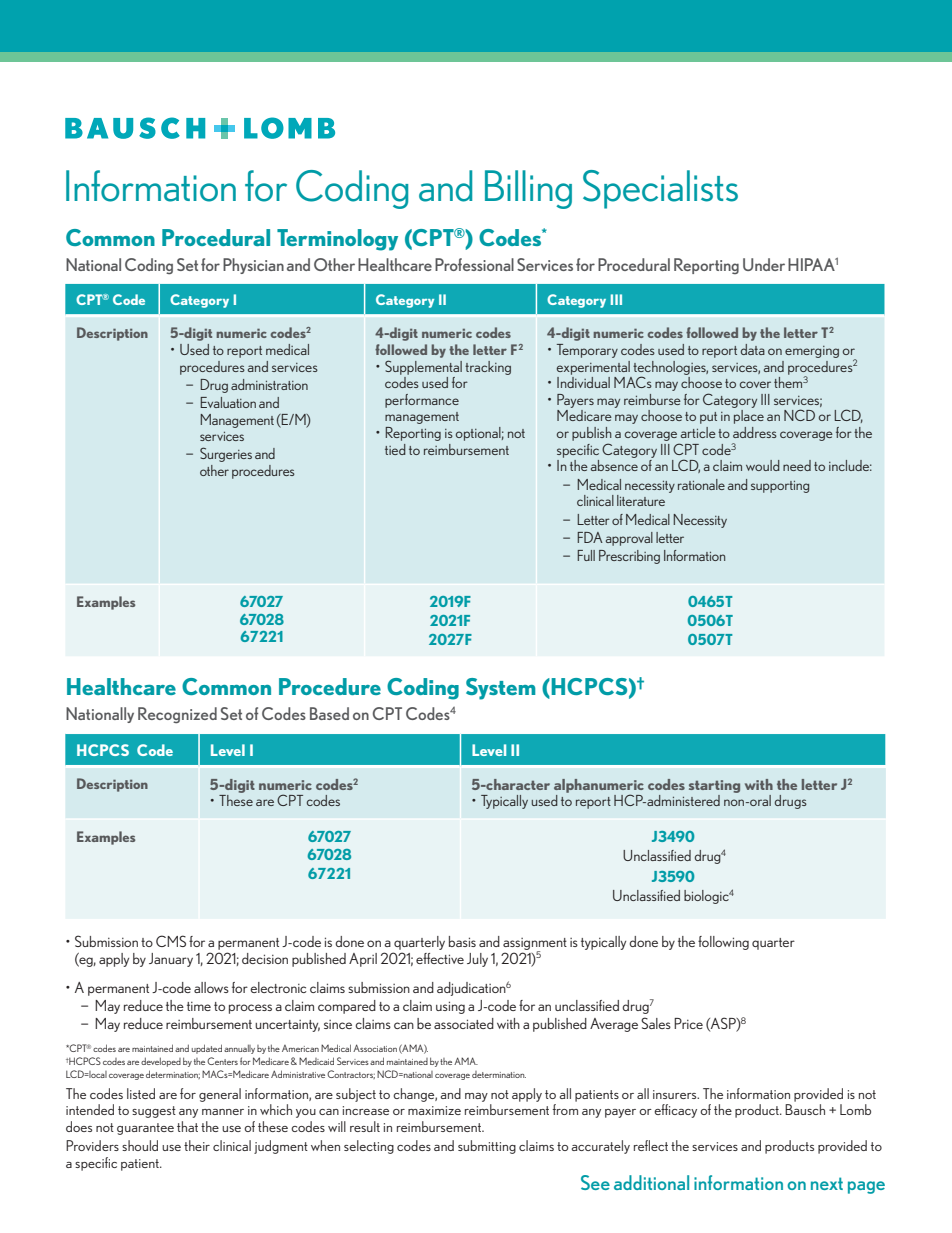  I want to click on FDA, so click(590, 537).
